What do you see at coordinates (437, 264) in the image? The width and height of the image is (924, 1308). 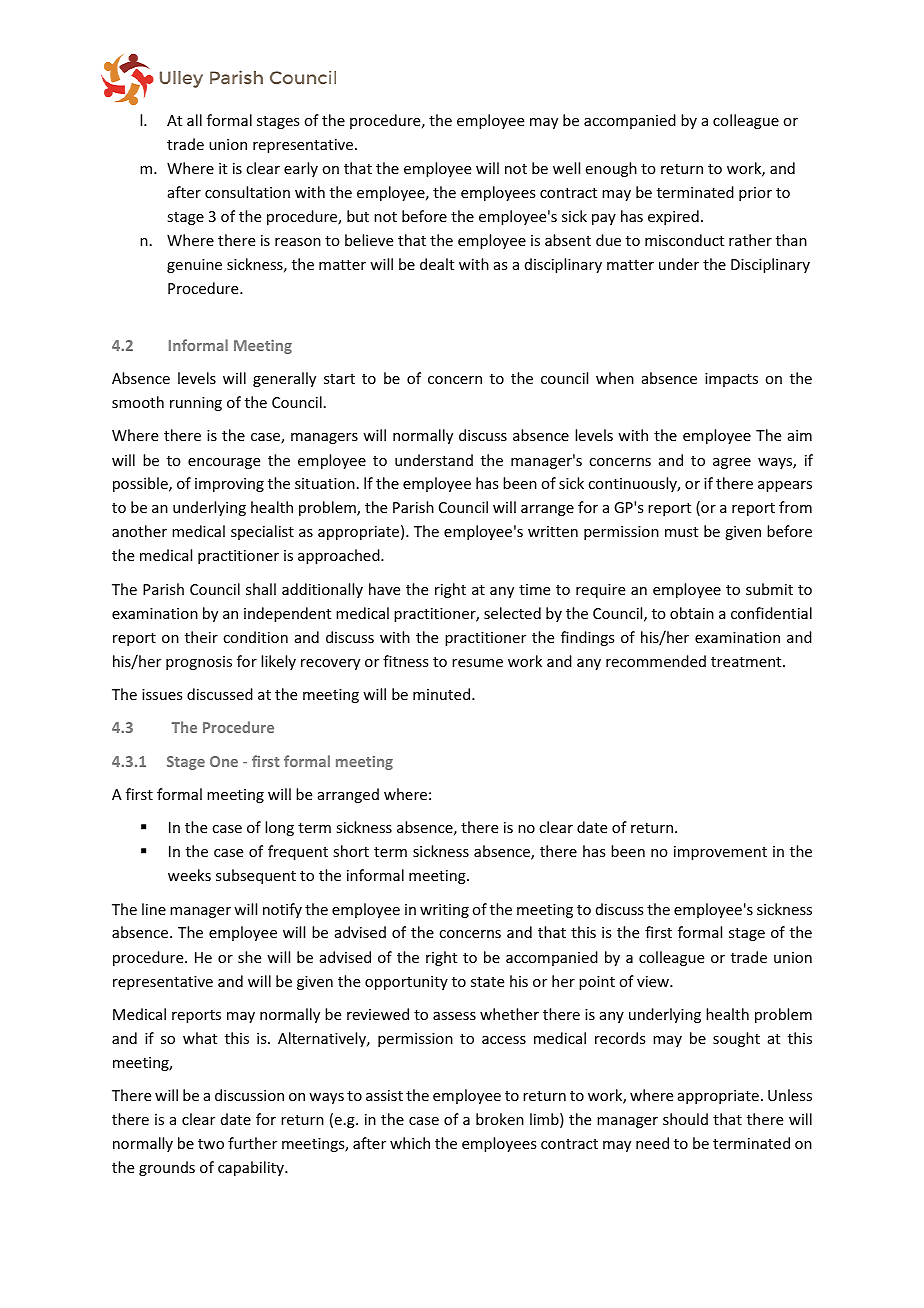 I see `dealt` at bounding box center [437, 264].
